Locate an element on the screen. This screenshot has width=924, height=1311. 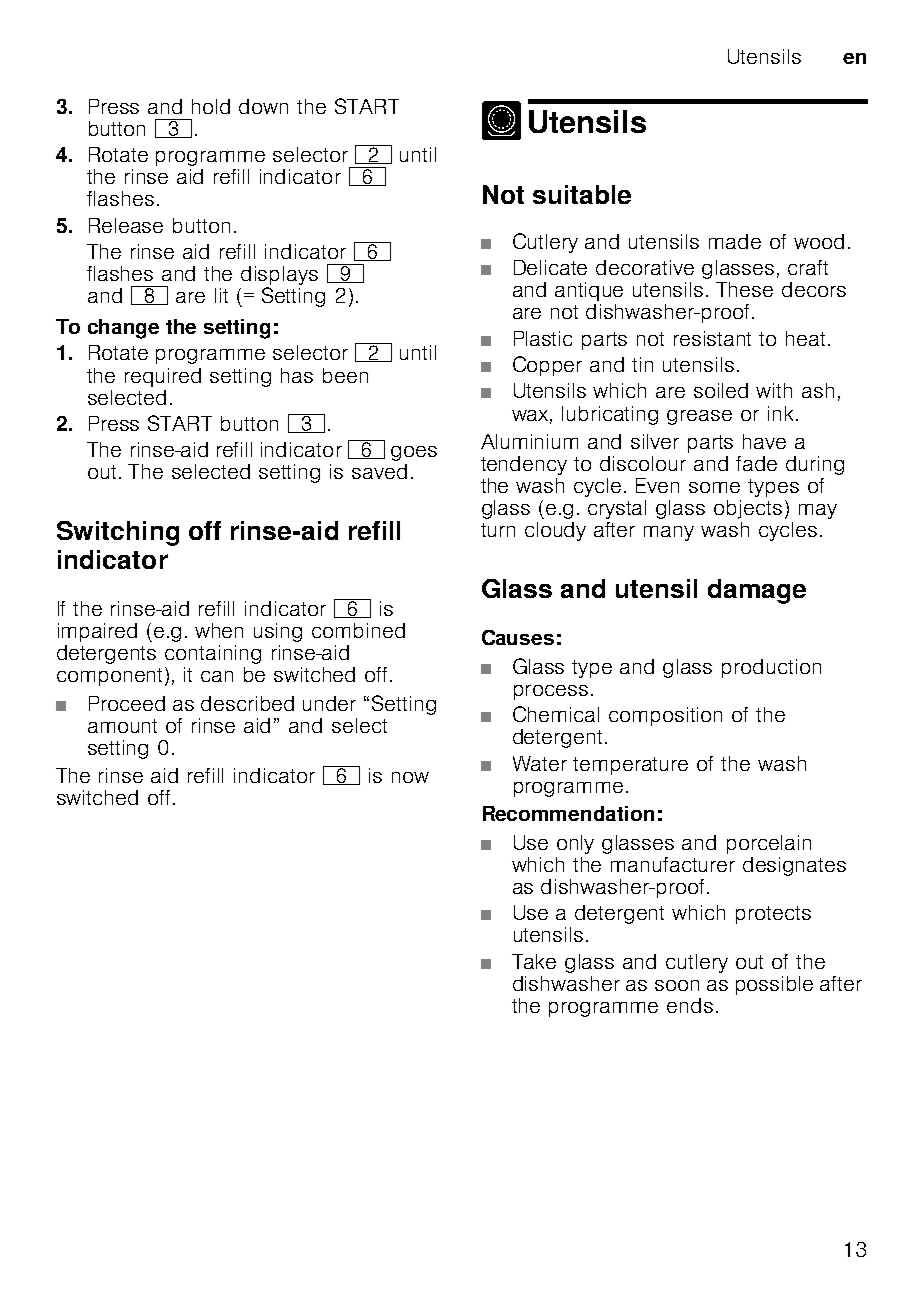
Plastic is located at coordinates (543, 338).
